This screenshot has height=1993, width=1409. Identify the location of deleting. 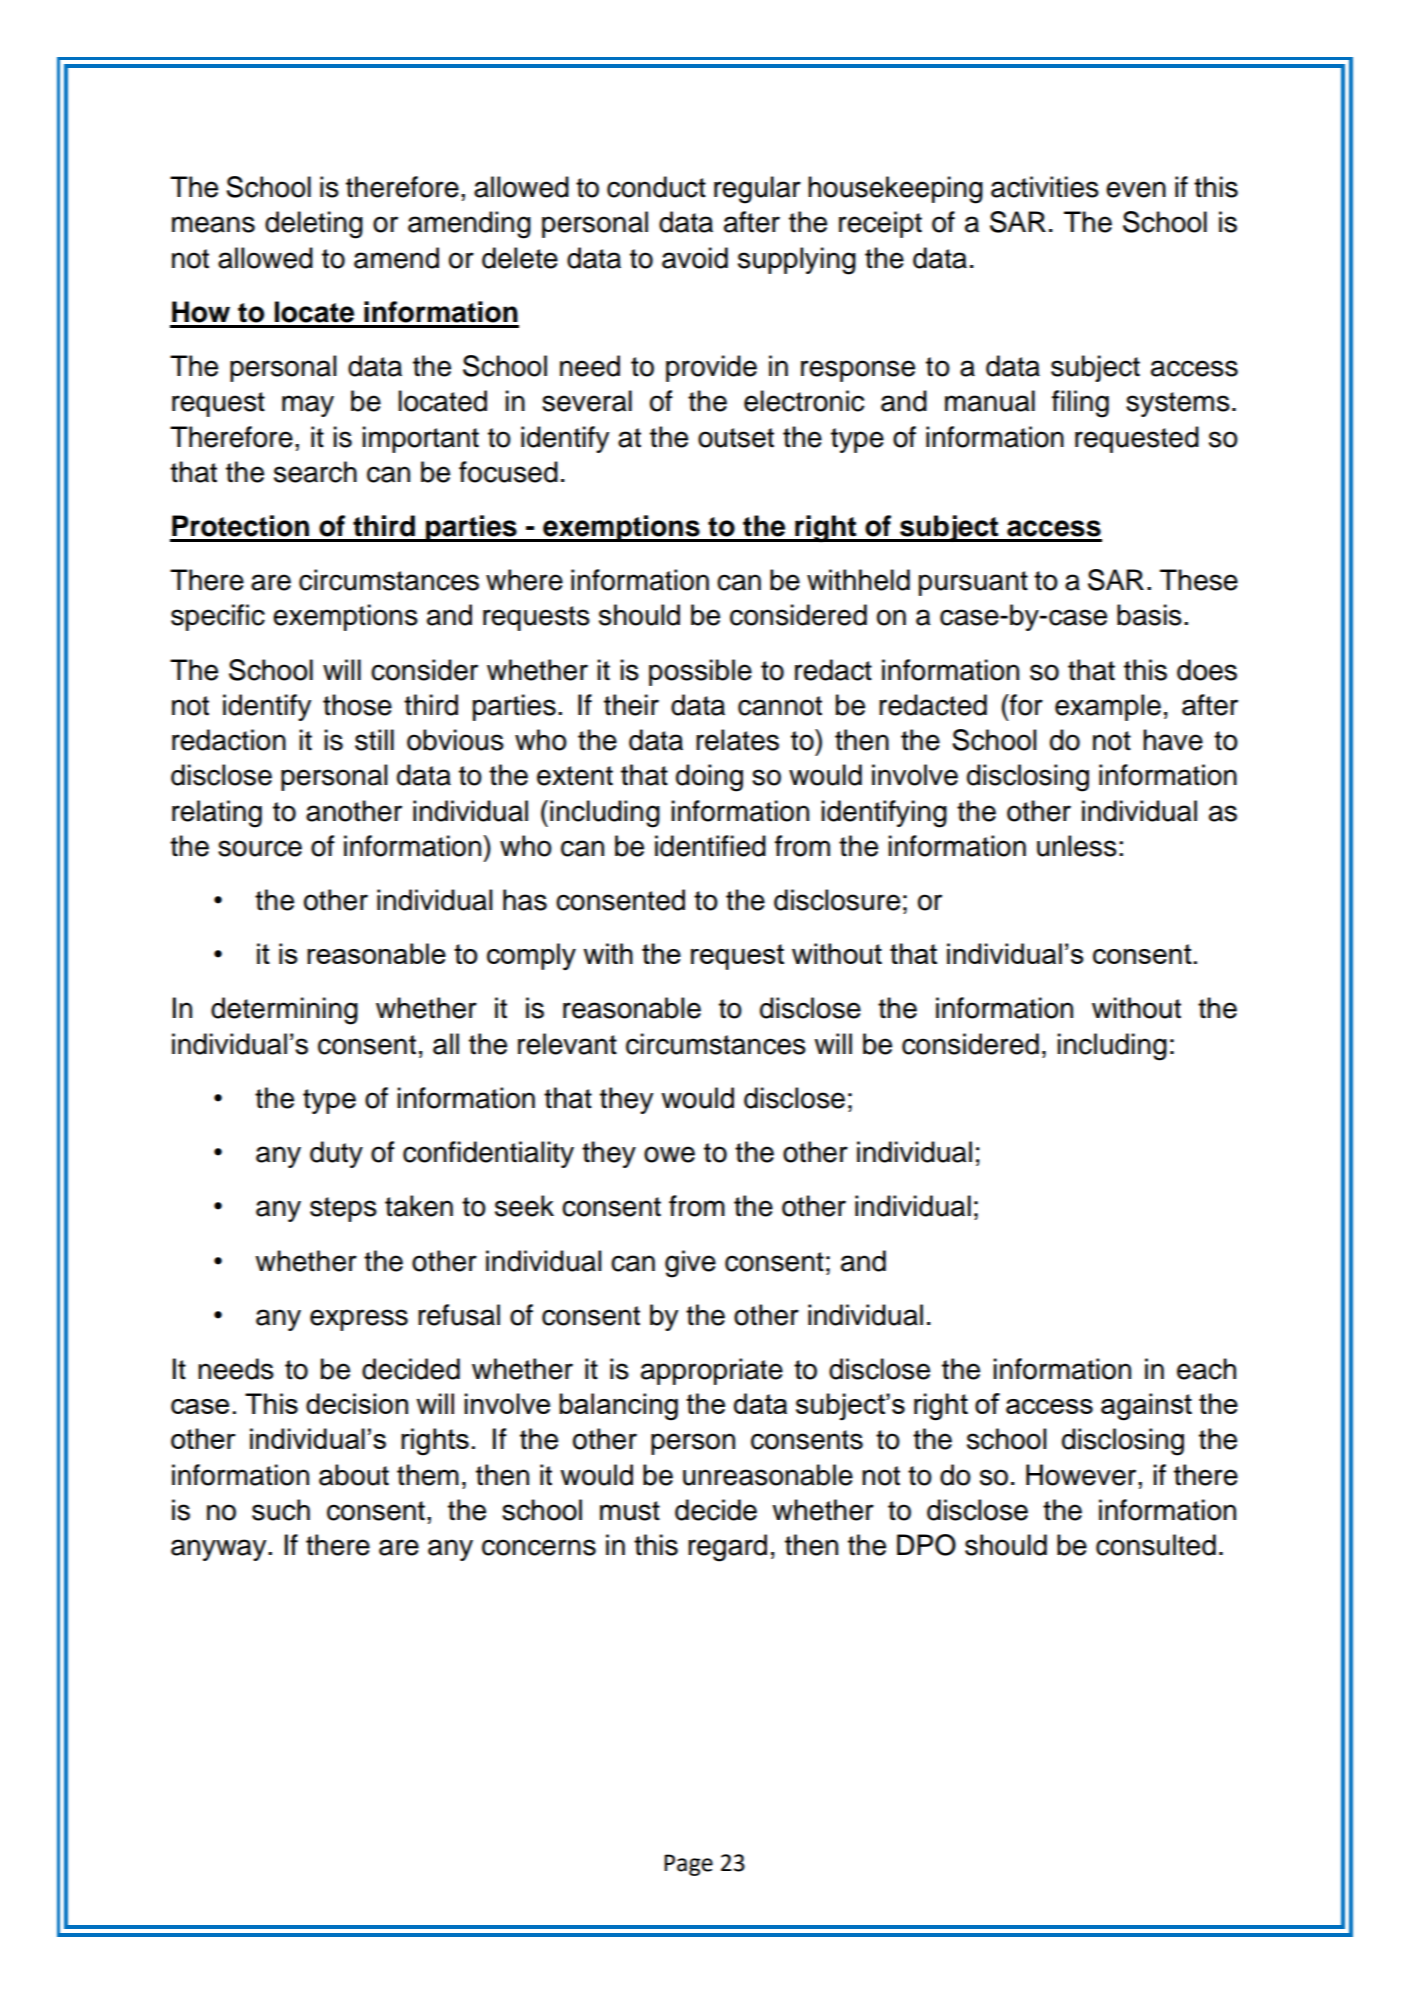
(314, 225).
